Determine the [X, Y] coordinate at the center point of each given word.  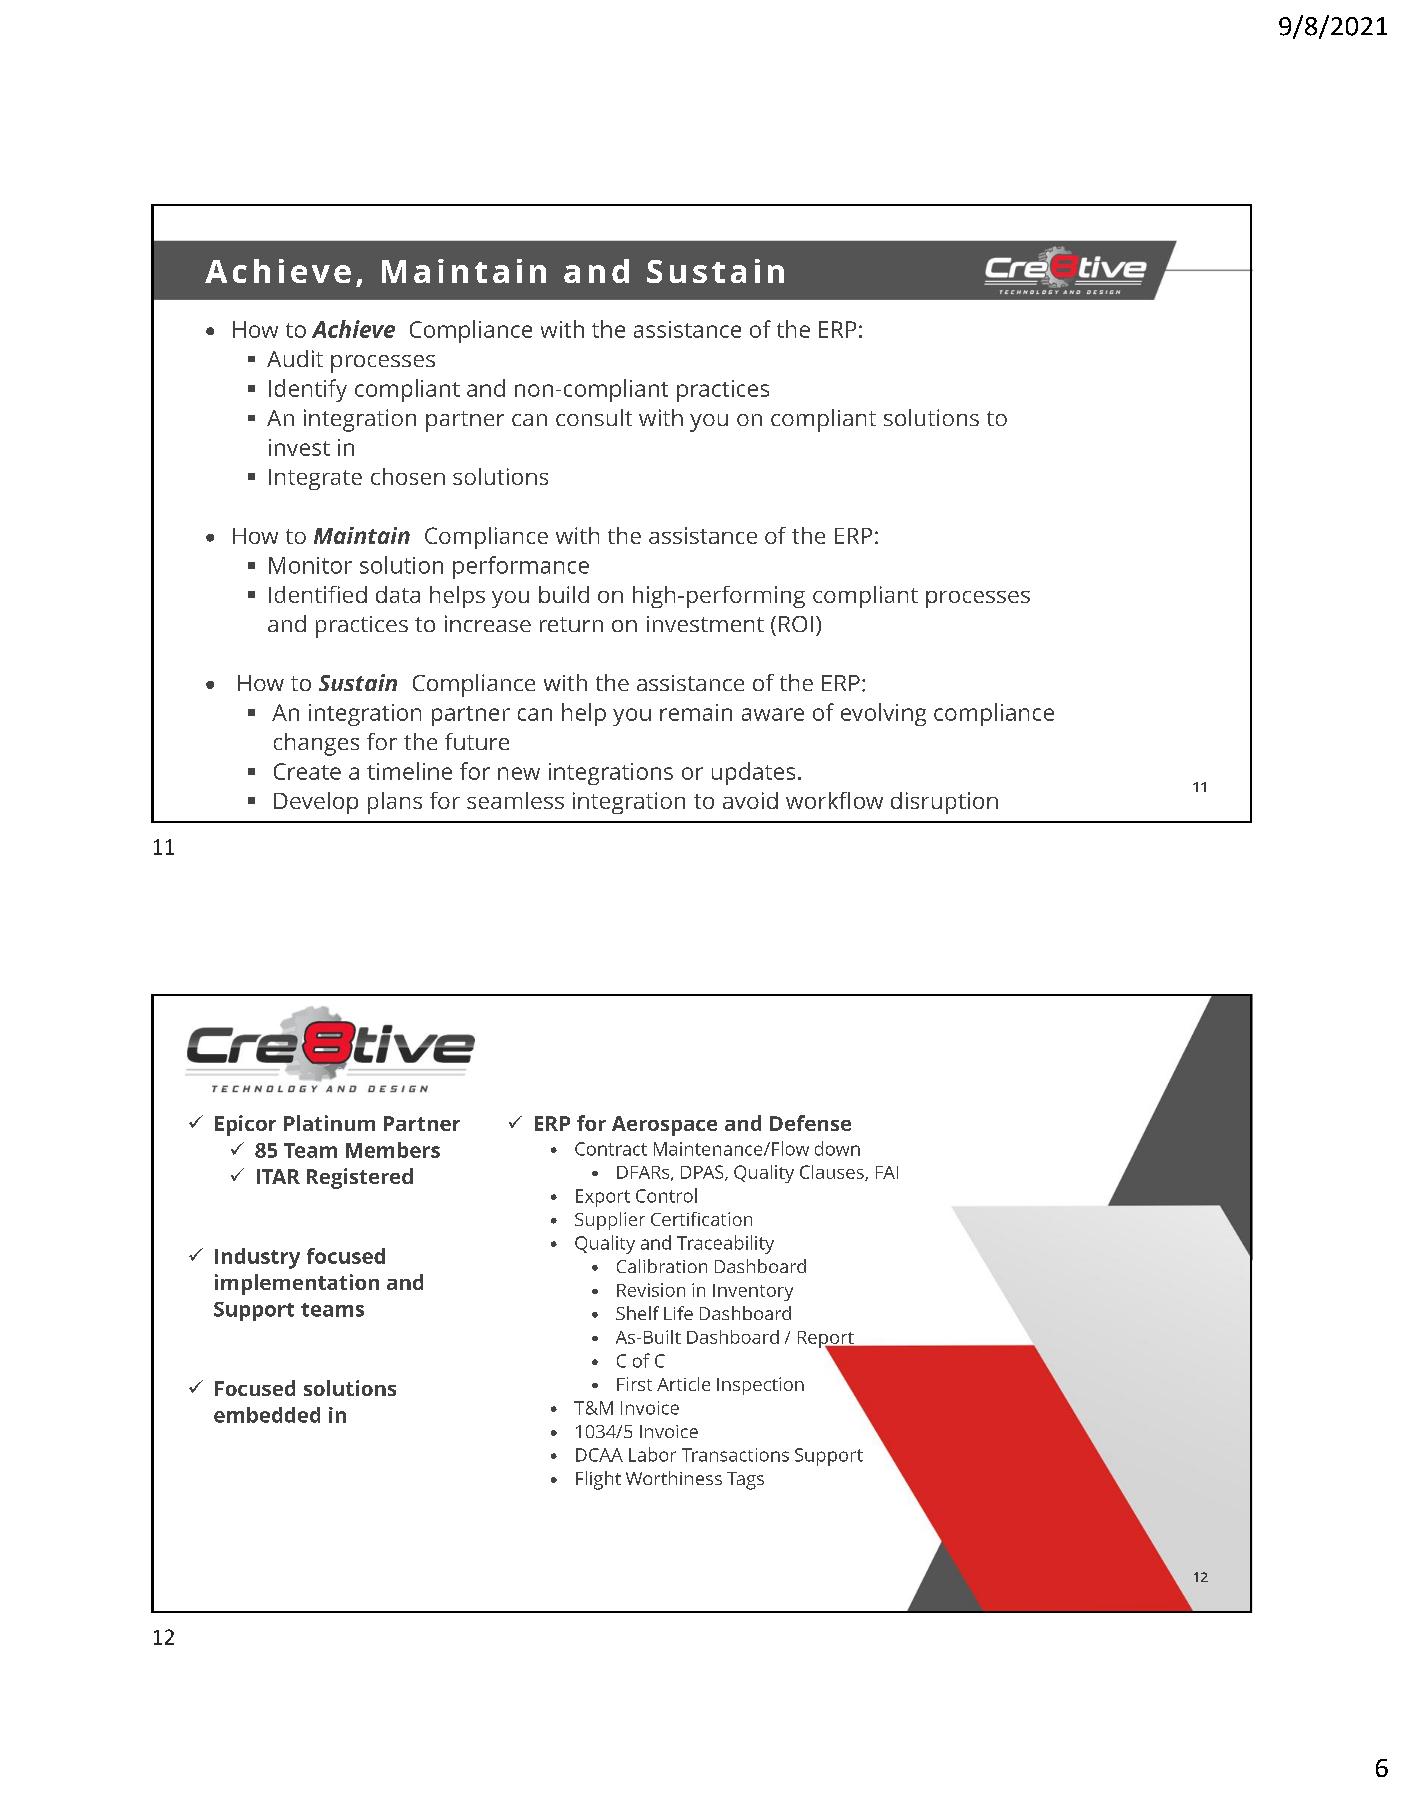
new [519, 773]
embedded [267, 1415]
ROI [796, 624]
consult [594, 417]
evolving [883, 714]
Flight [598, 1480]
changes [316, 744]
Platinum [329, 1123]
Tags [745, 1481]
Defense [810, 1123]
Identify [308, 390]
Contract [611, 1149]
